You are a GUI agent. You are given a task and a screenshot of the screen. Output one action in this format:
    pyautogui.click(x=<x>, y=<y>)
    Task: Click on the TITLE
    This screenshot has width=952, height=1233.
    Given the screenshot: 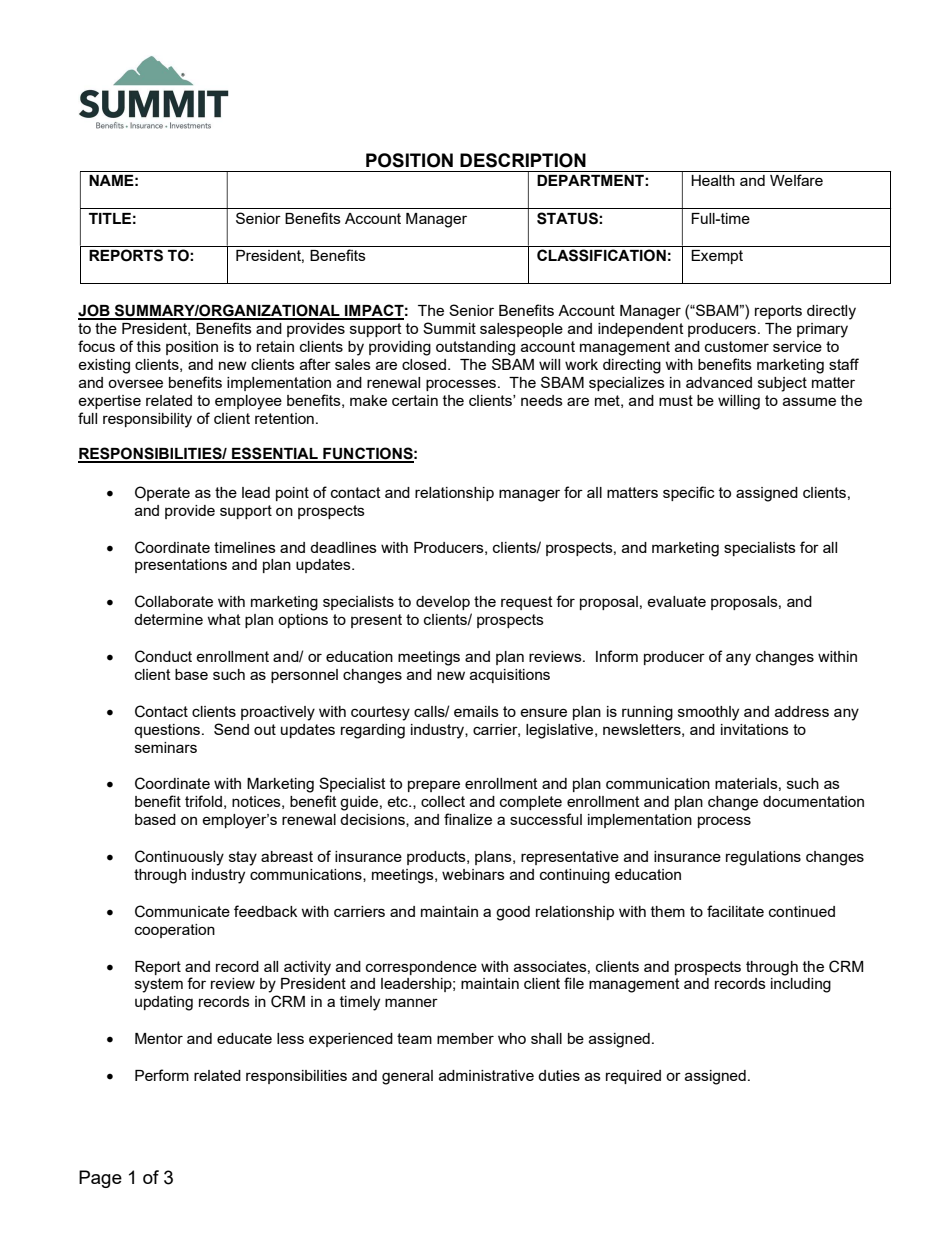 What is the action you would take?
    pyautogui.click(x=110, y=218)
